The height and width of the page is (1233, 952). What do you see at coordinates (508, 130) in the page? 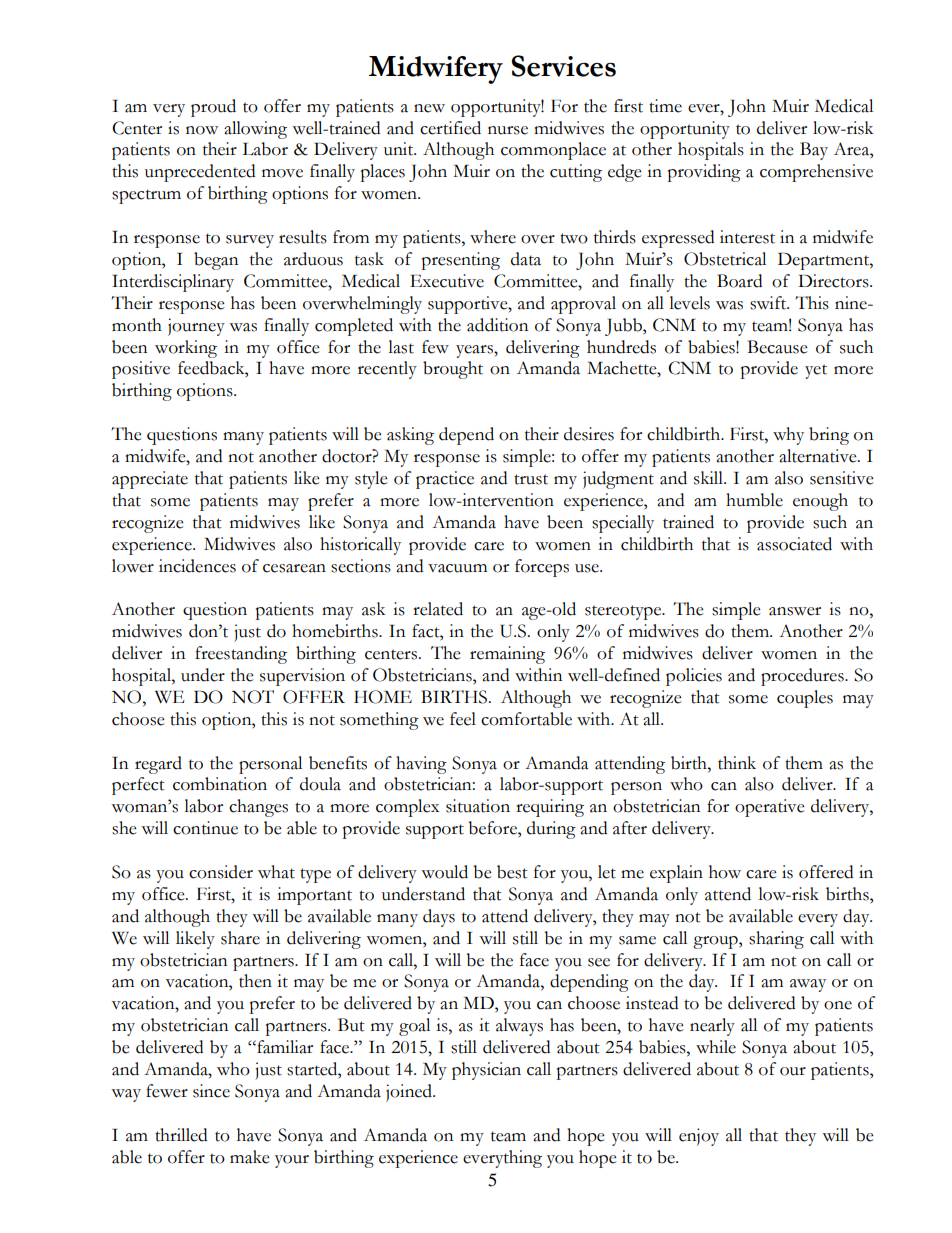
I see `nurse` at bounding box center [508, 130].
